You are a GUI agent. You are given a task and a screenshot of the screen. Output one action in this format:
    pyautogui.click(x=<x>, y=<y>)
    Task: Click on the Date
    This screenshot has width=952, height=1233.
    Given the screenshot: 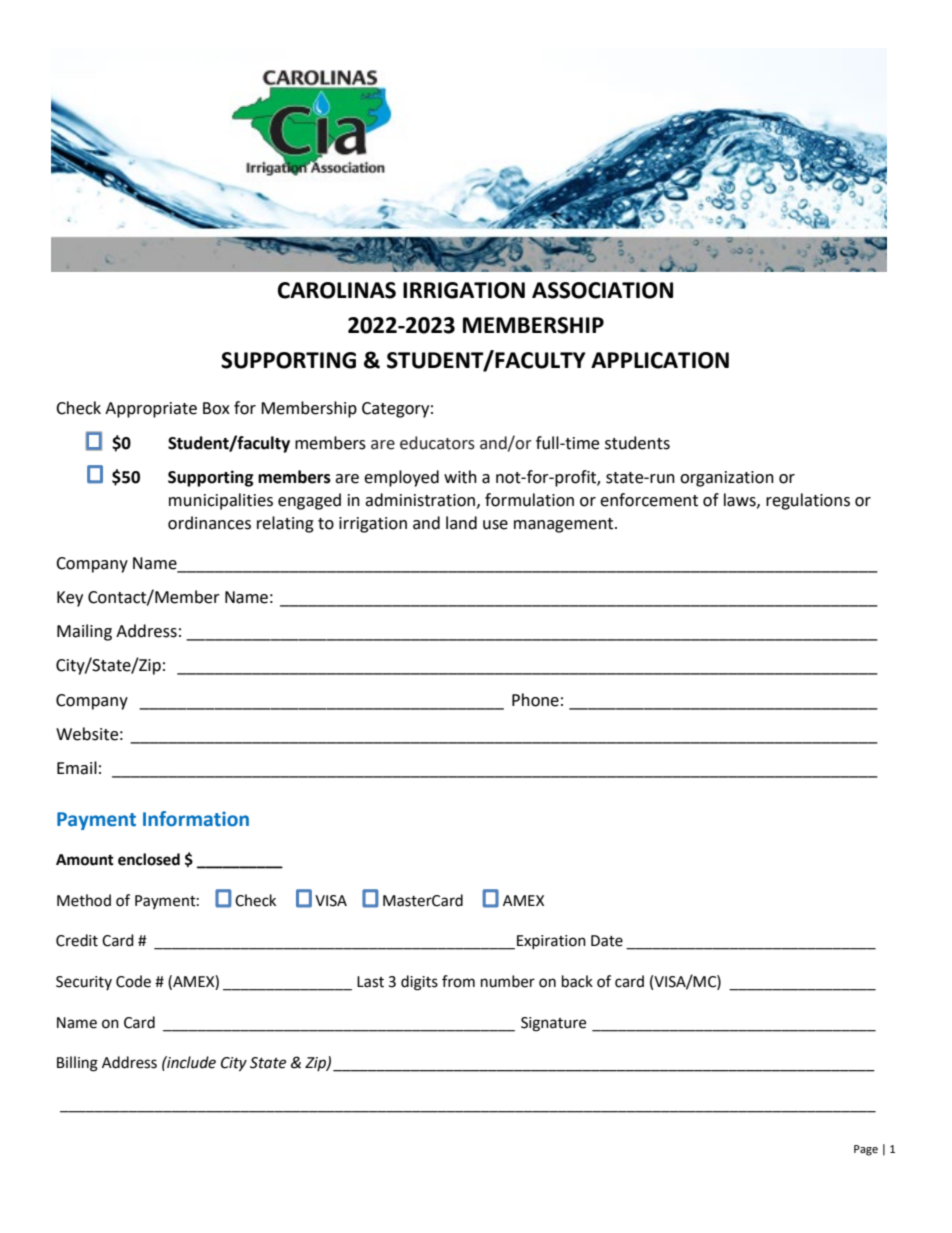 What is the action you would take?
    pyautogui.click(x=607, y=941)
